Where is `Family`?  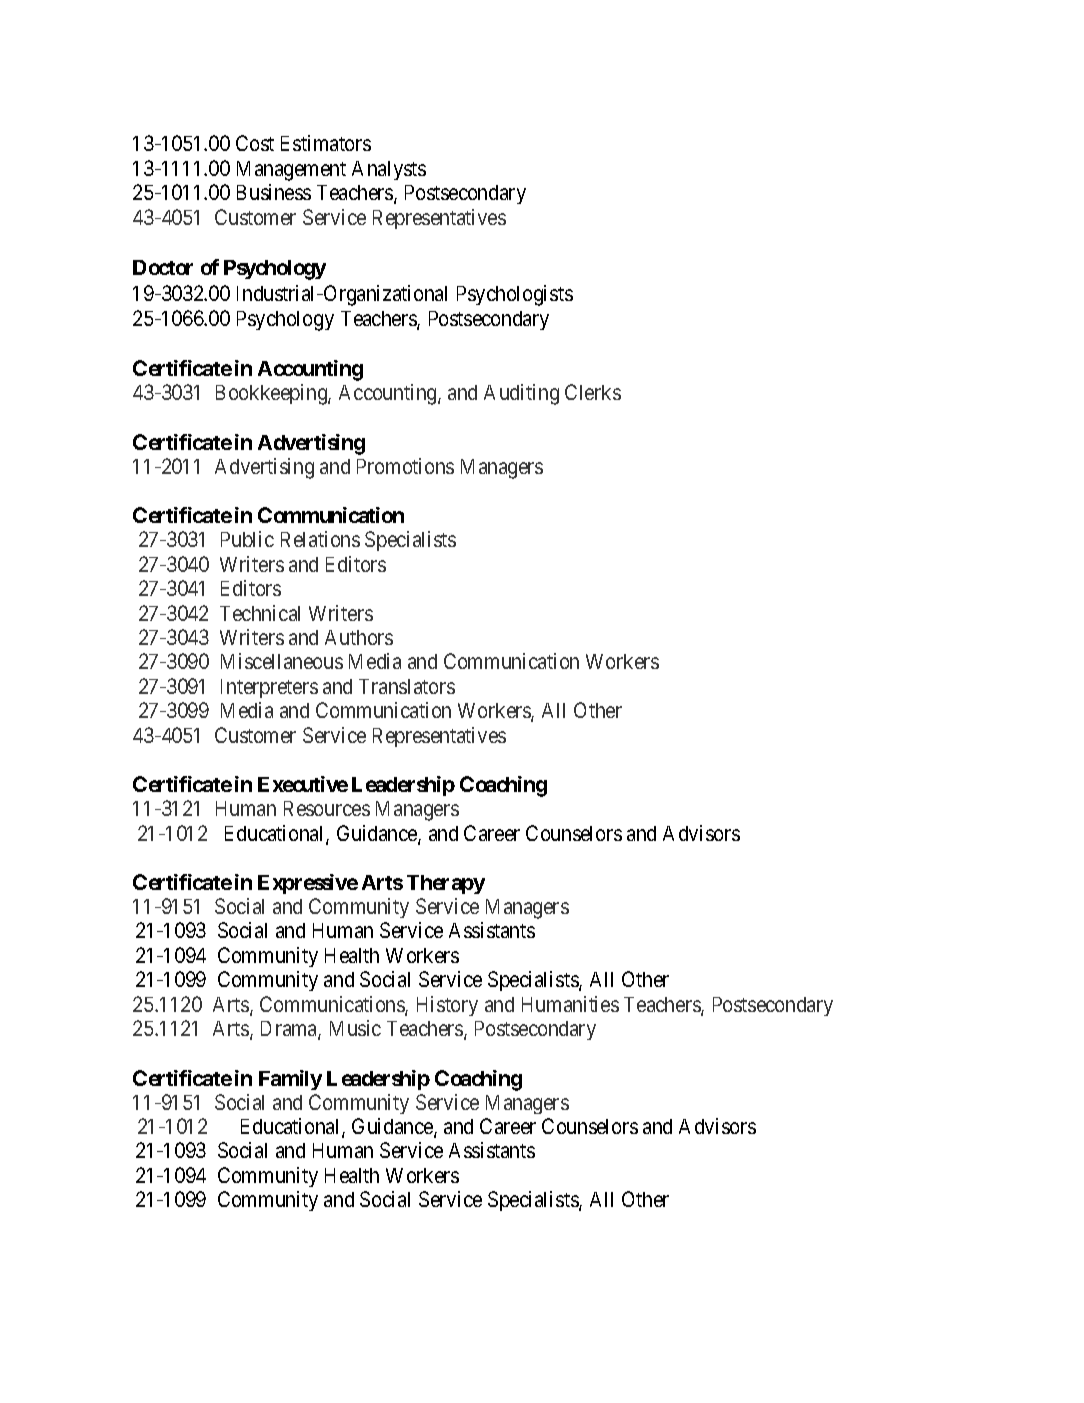
Family is located at coordinates (290, 1080).
